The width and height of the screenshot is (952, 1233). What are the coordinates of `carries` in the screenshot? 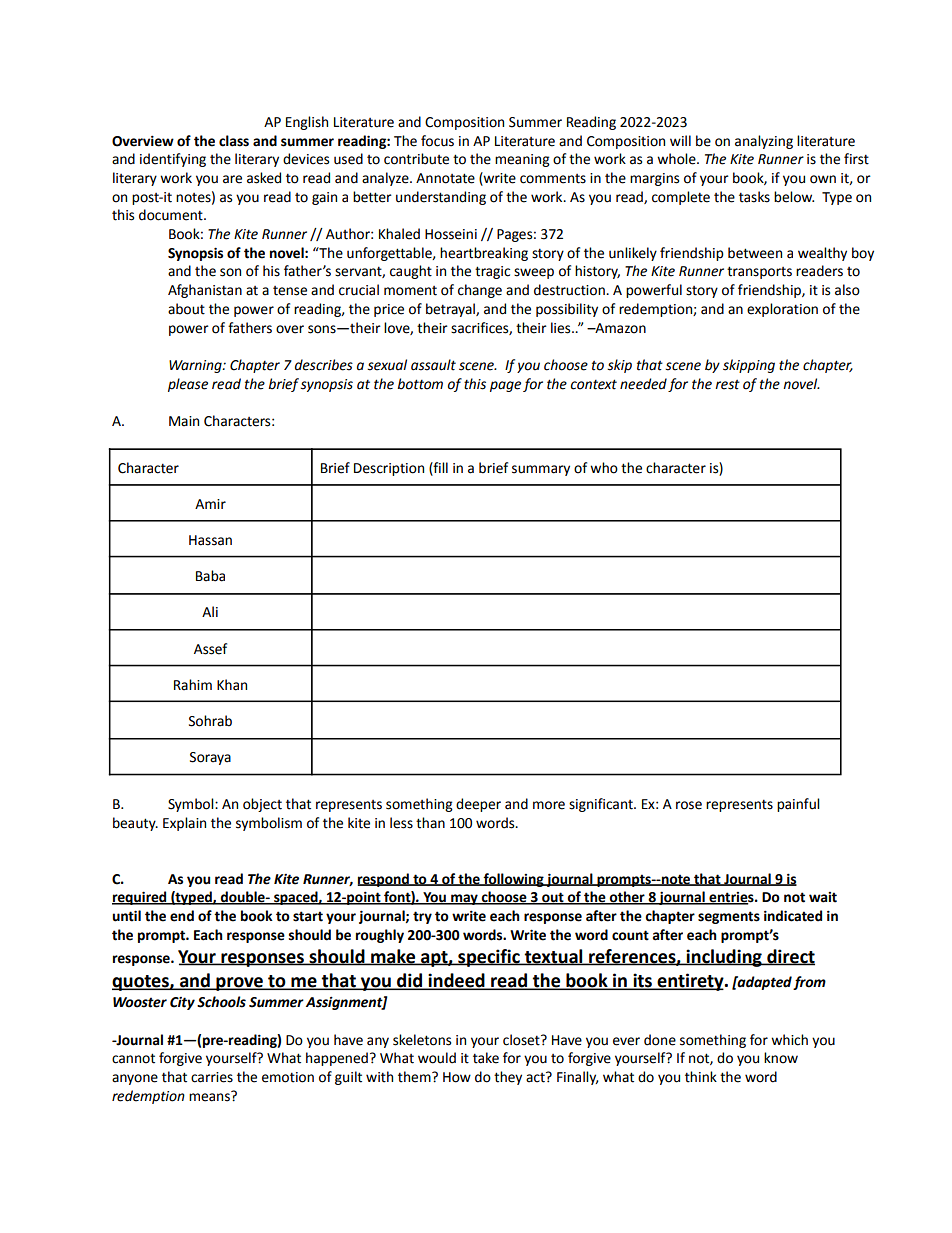 It's located at (212, 1077).
